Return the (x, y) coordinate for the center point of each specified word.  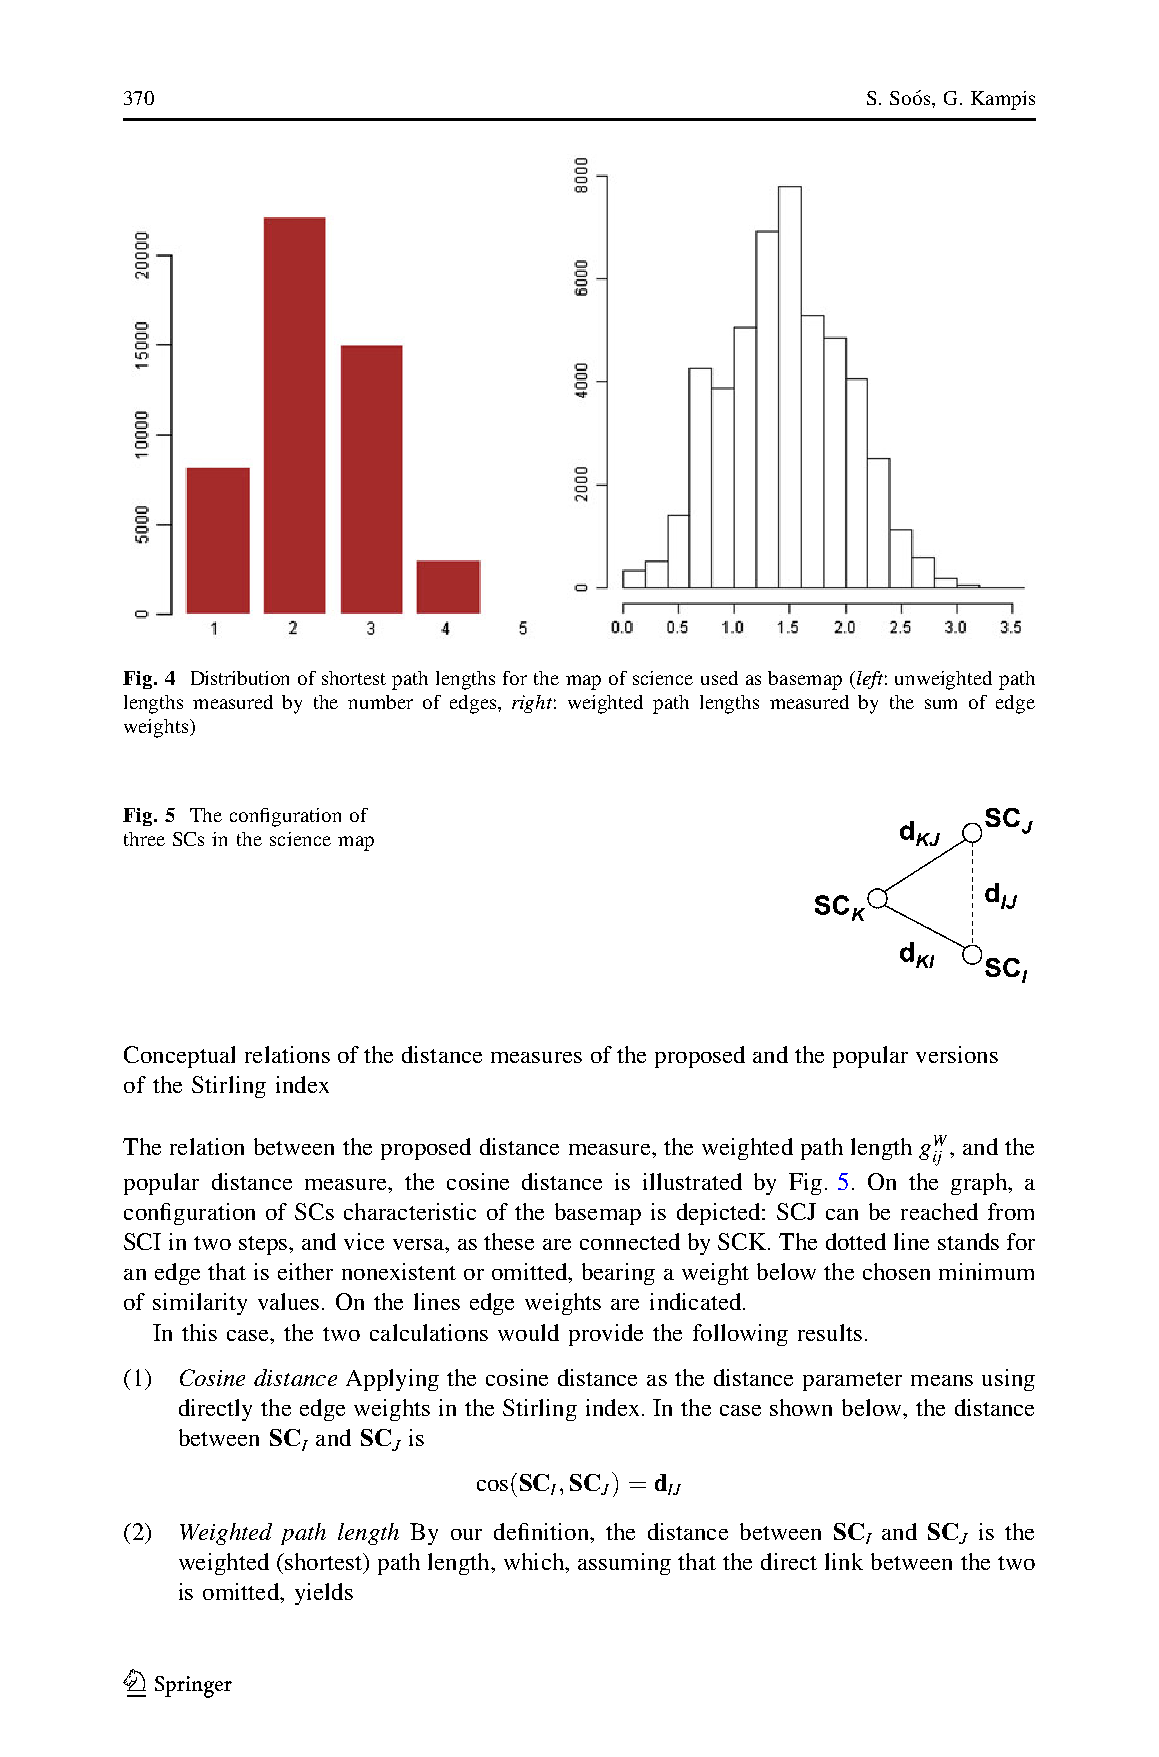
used (719, 678)
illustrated (692, 1181)
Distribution (240, 678)
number (380, 702)
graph (980, 1184)
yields (324, 1594)
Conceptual (179, 1057)
